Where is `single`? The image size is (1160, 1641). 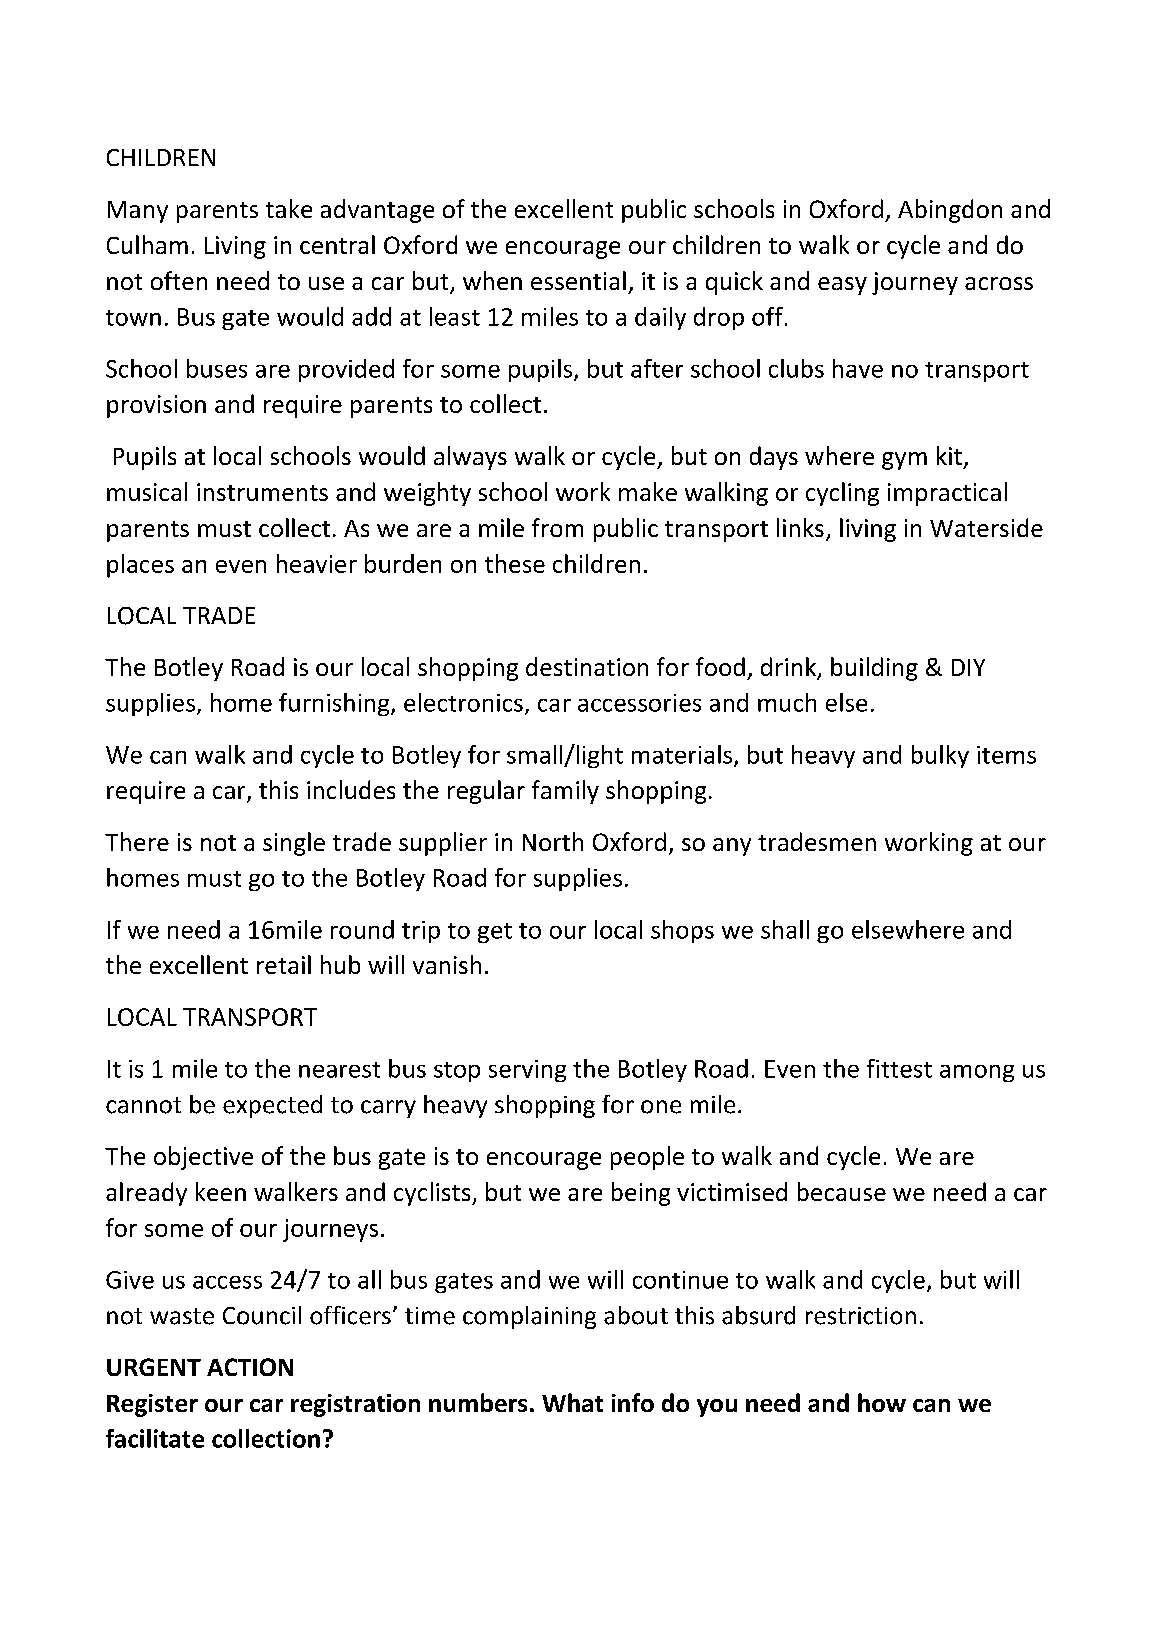 single is located at coordinates (294, 844).
